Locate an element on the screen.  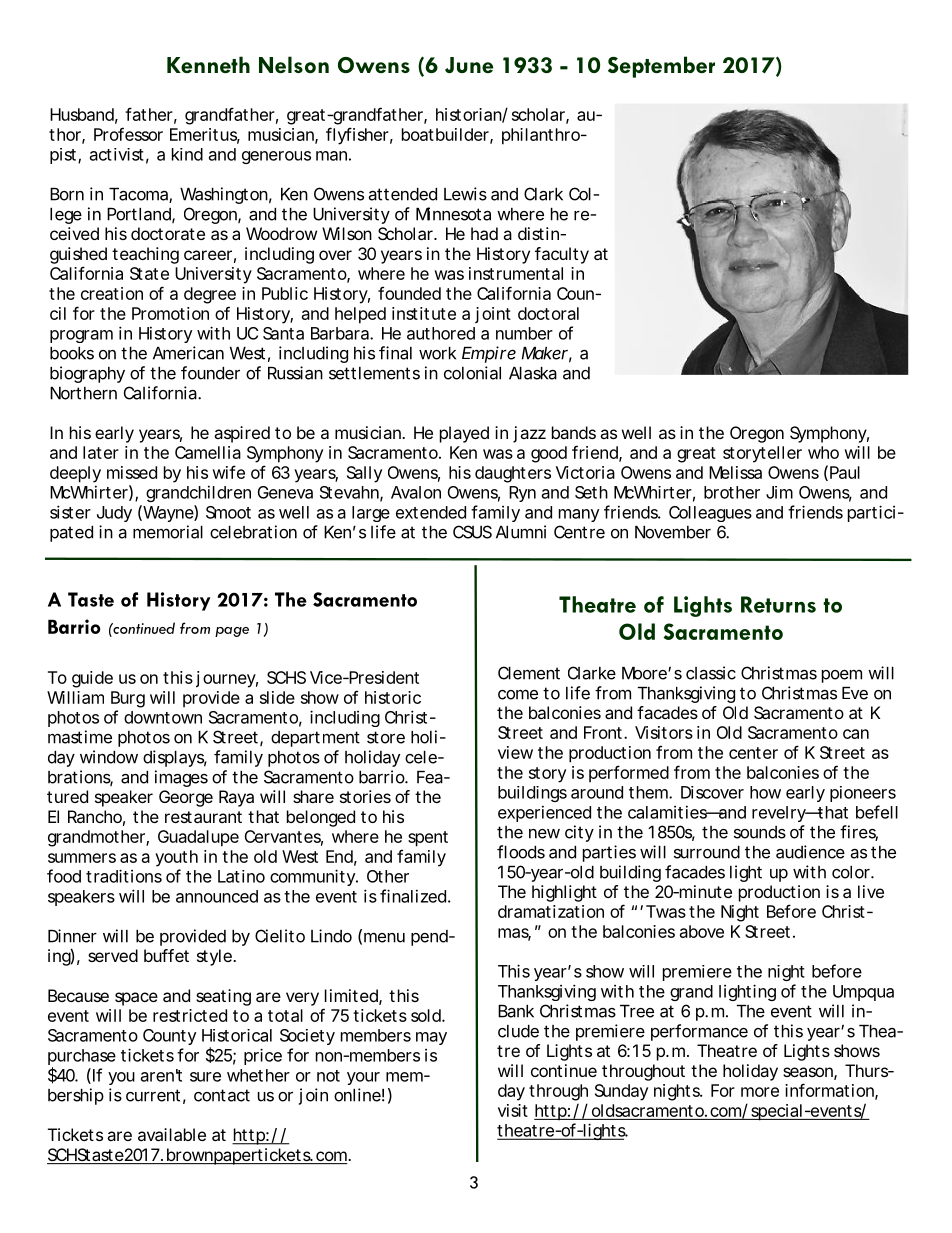
Clement is located at coordinates (529, 673).
